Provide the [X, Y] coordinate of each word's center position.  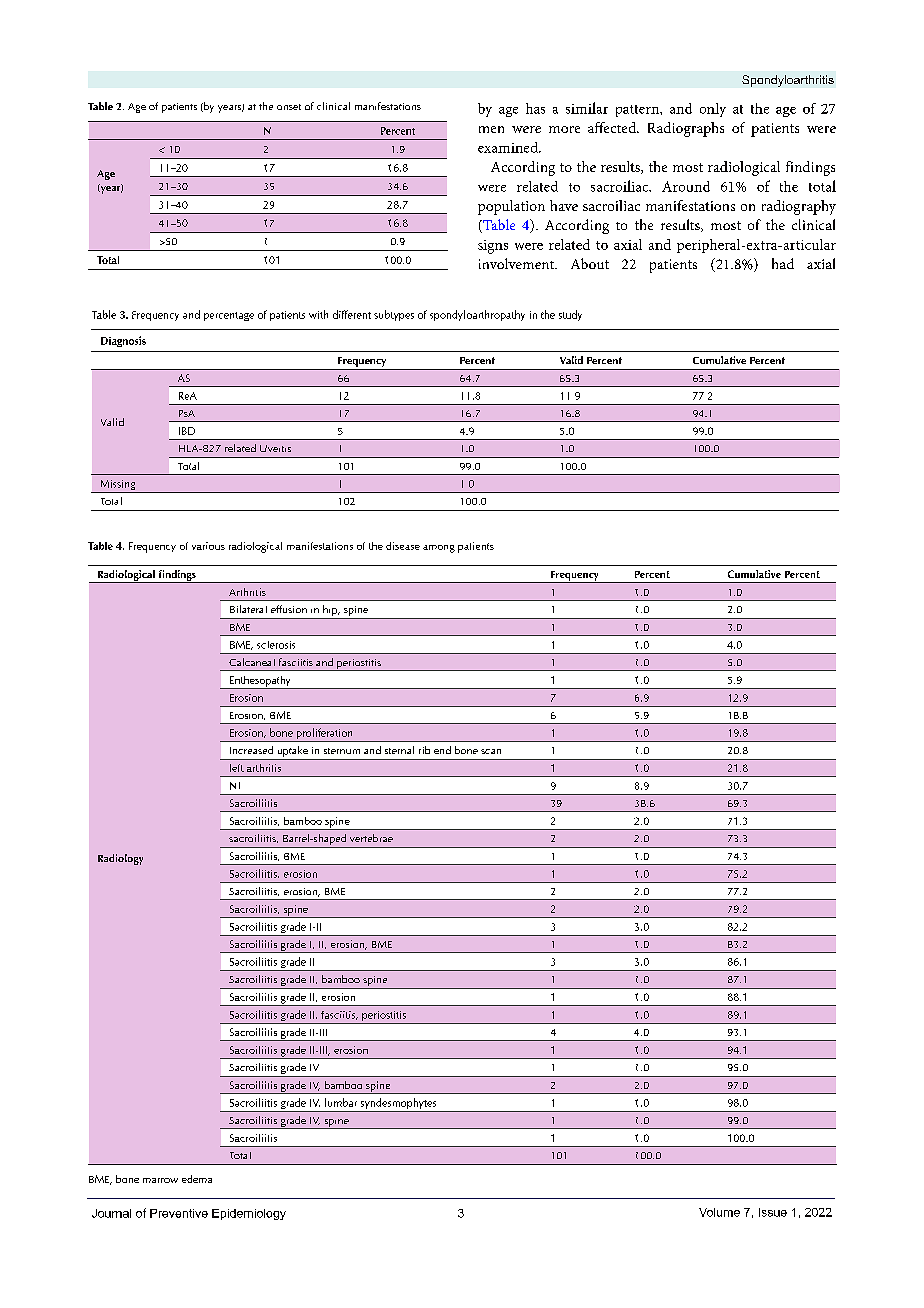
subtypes [394, 315]
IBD [187, 431]
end [442, 750]
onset [289, 107]
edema [197, 1179]
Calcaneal [252, 662]
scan [491, 751]
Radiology [120, 859]
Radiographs [686, 129]
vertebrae [371, 838]
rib [424, 750]
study [570, 315]
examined [509, 147]
